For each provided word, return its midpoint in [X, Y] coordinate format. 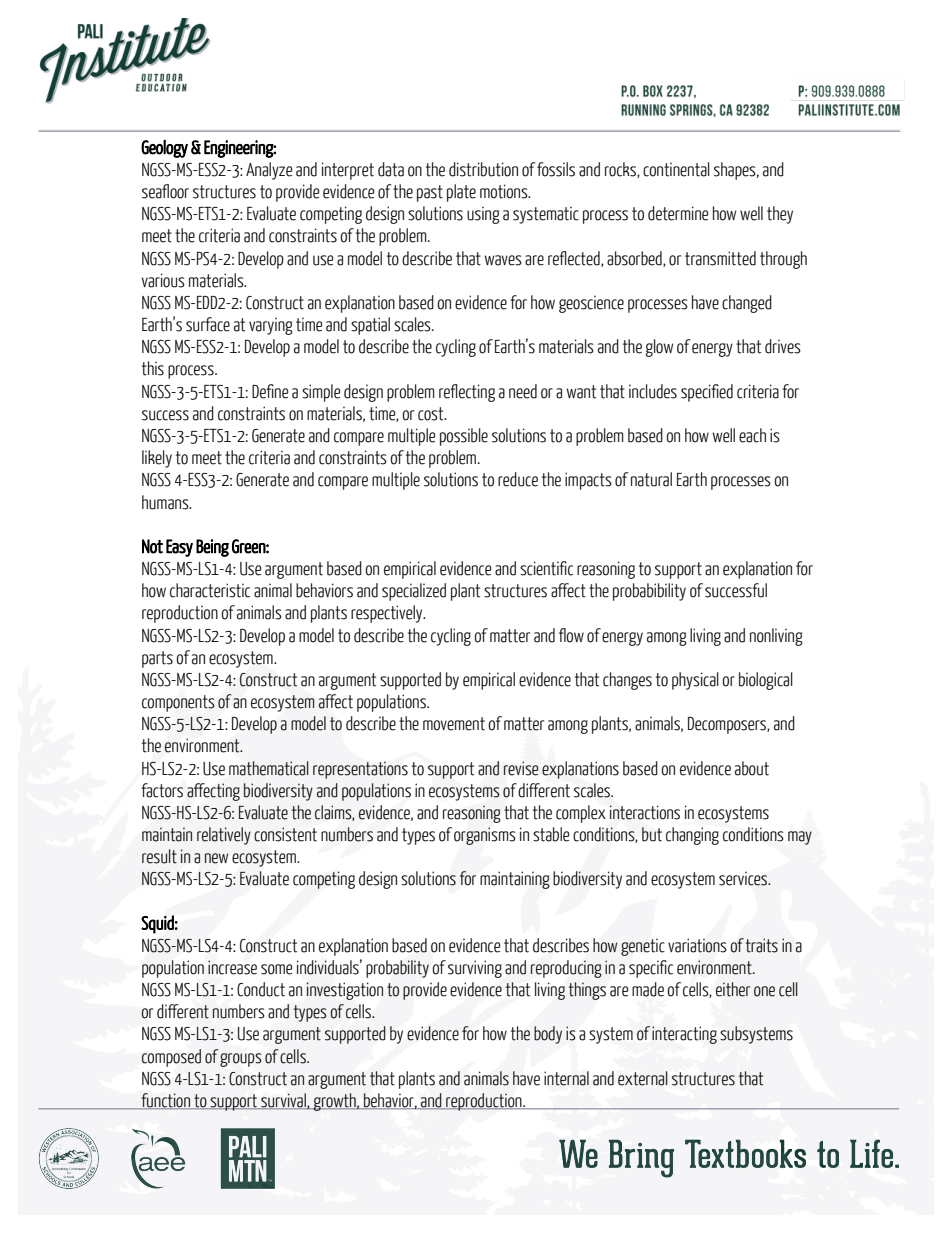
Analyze [269, 171]
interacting [684, 1035]
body [548, 1035]
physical [695, 681]
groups [241, 1060]
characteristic [210, 590]
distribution [483, 169]
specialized [414, 592]
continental [676, 169]
